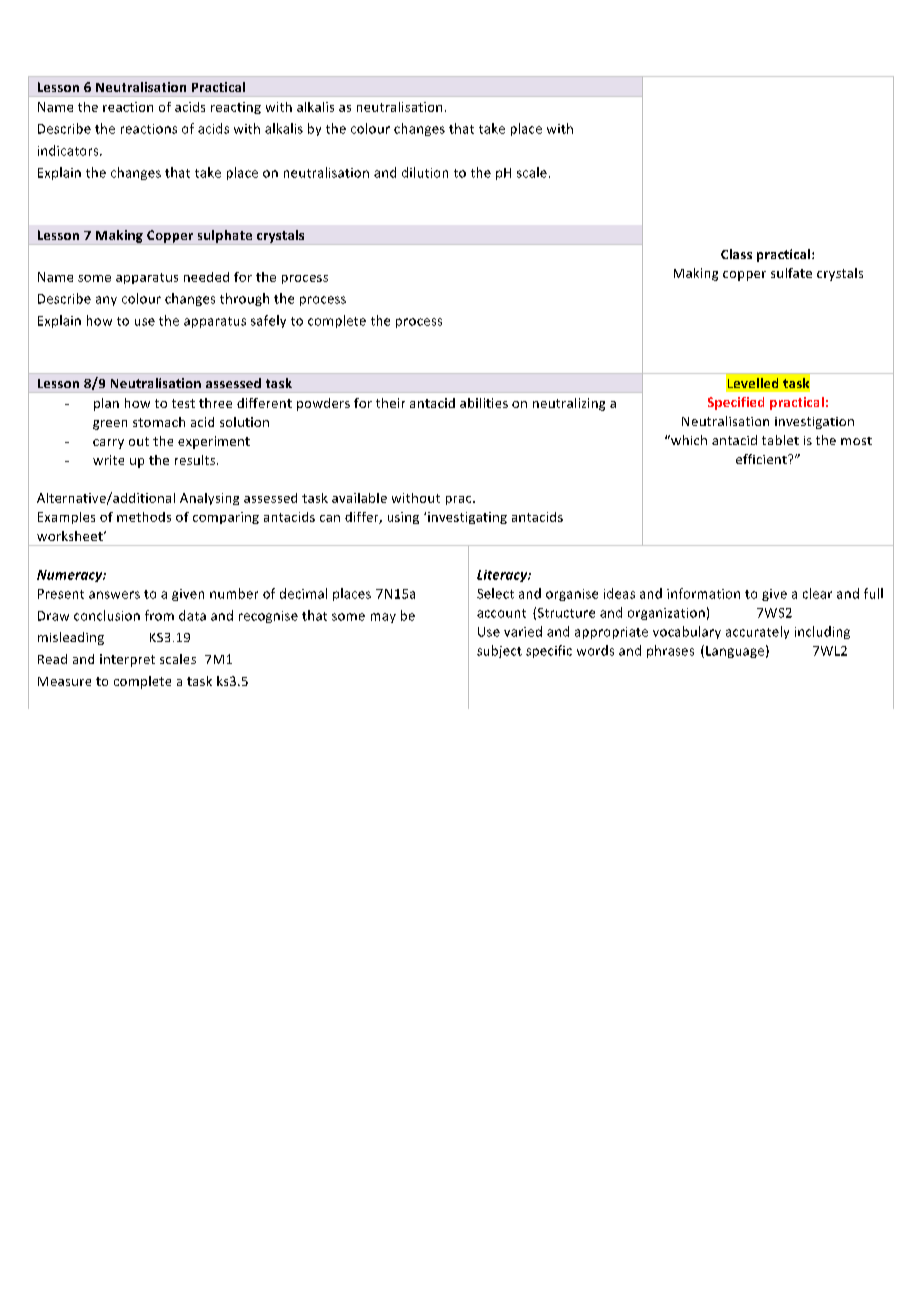 Image resolution: width=924 pixels, height=1309 pixels. I want to click on methods, so click(144, 517).
